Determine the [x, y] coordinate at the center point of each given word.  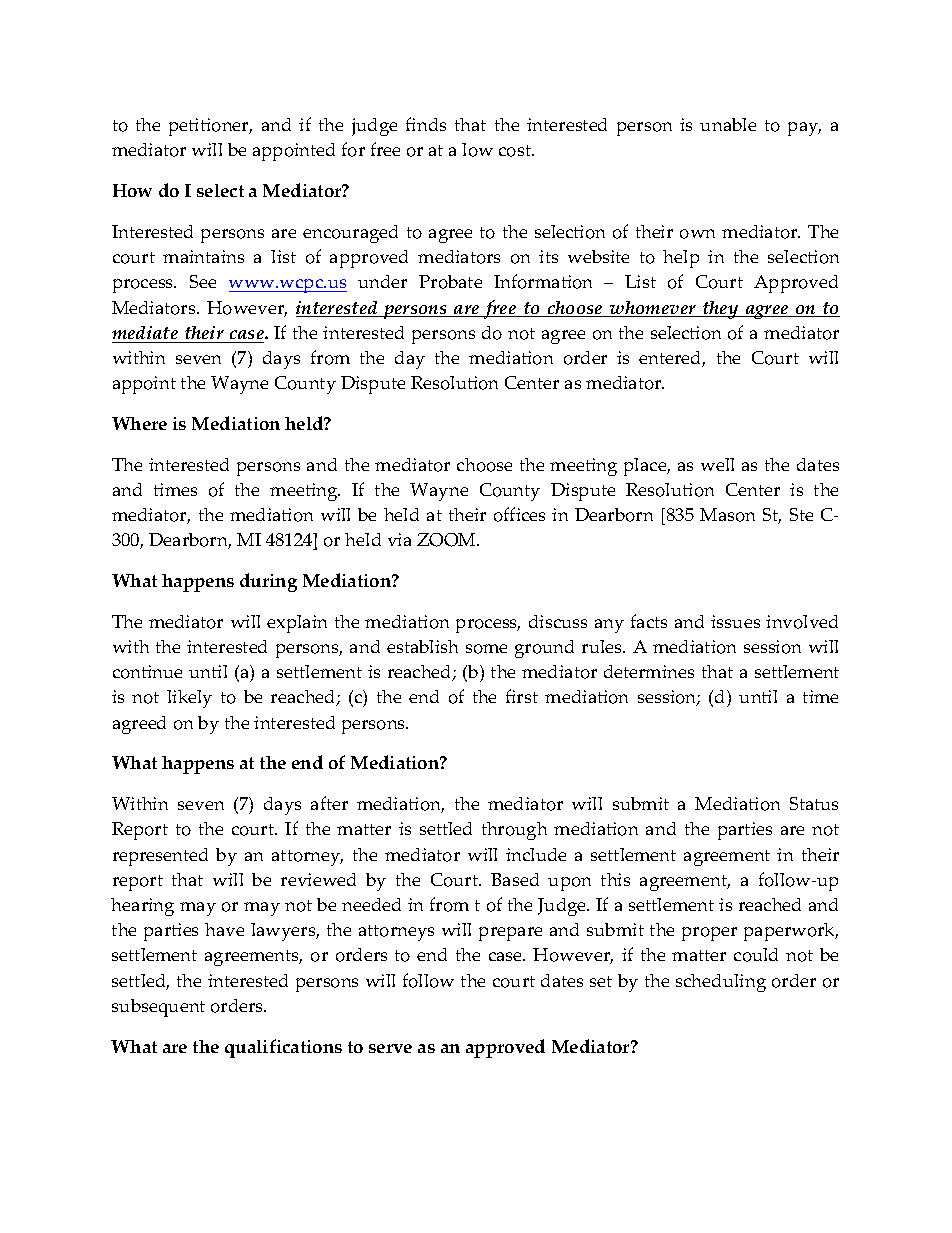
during [268, 582]
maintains [203, 256]
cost [516, 151]
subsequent [158, 1008]
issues [735, 621]
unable [728, 124]
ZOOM [448, 540]
